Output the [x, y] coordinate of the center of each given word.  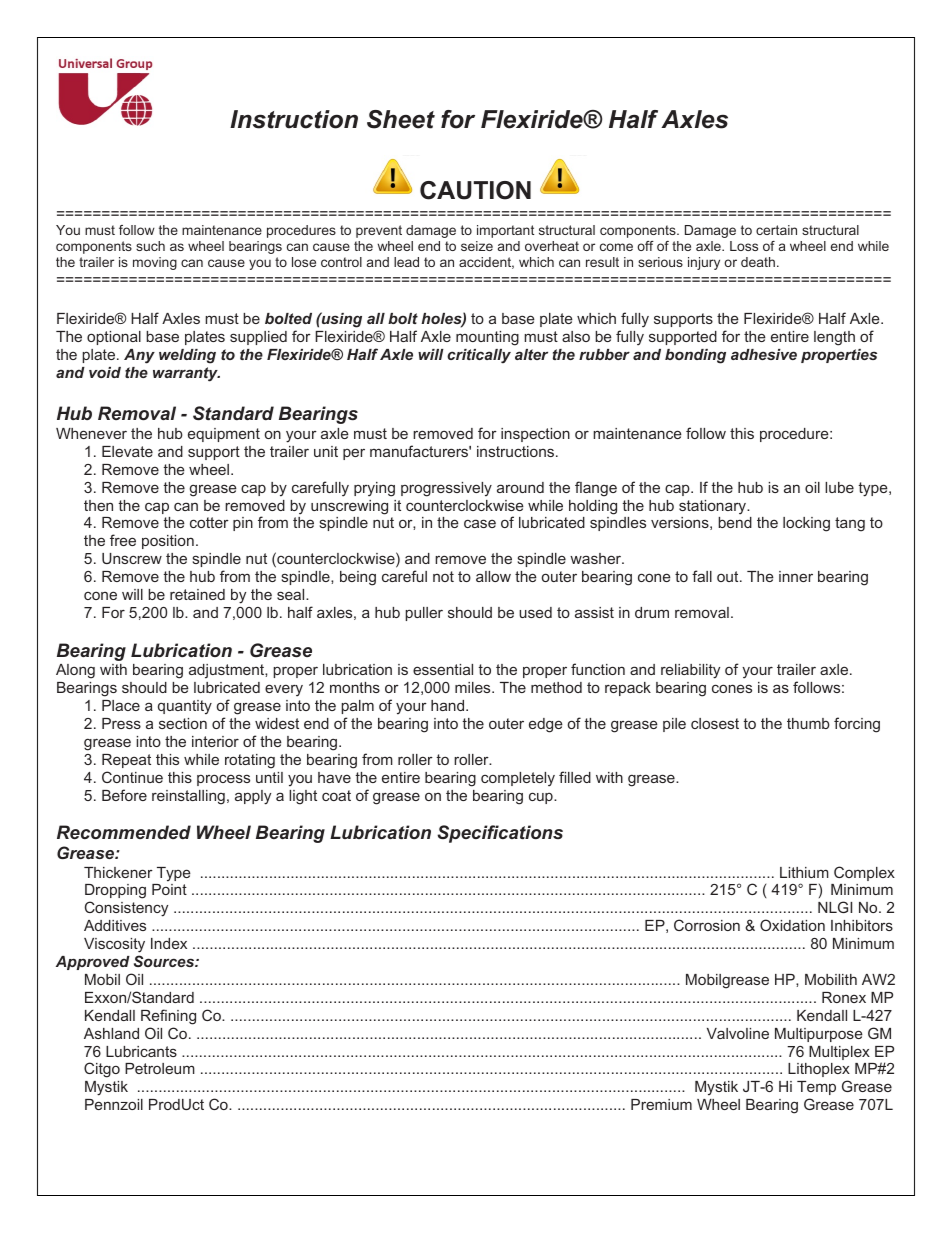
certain [776, 230]
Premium [661, 1104]
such [150, 246]
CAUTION [475, 190]
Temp [816, 1088]
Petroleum [160, 1068]
